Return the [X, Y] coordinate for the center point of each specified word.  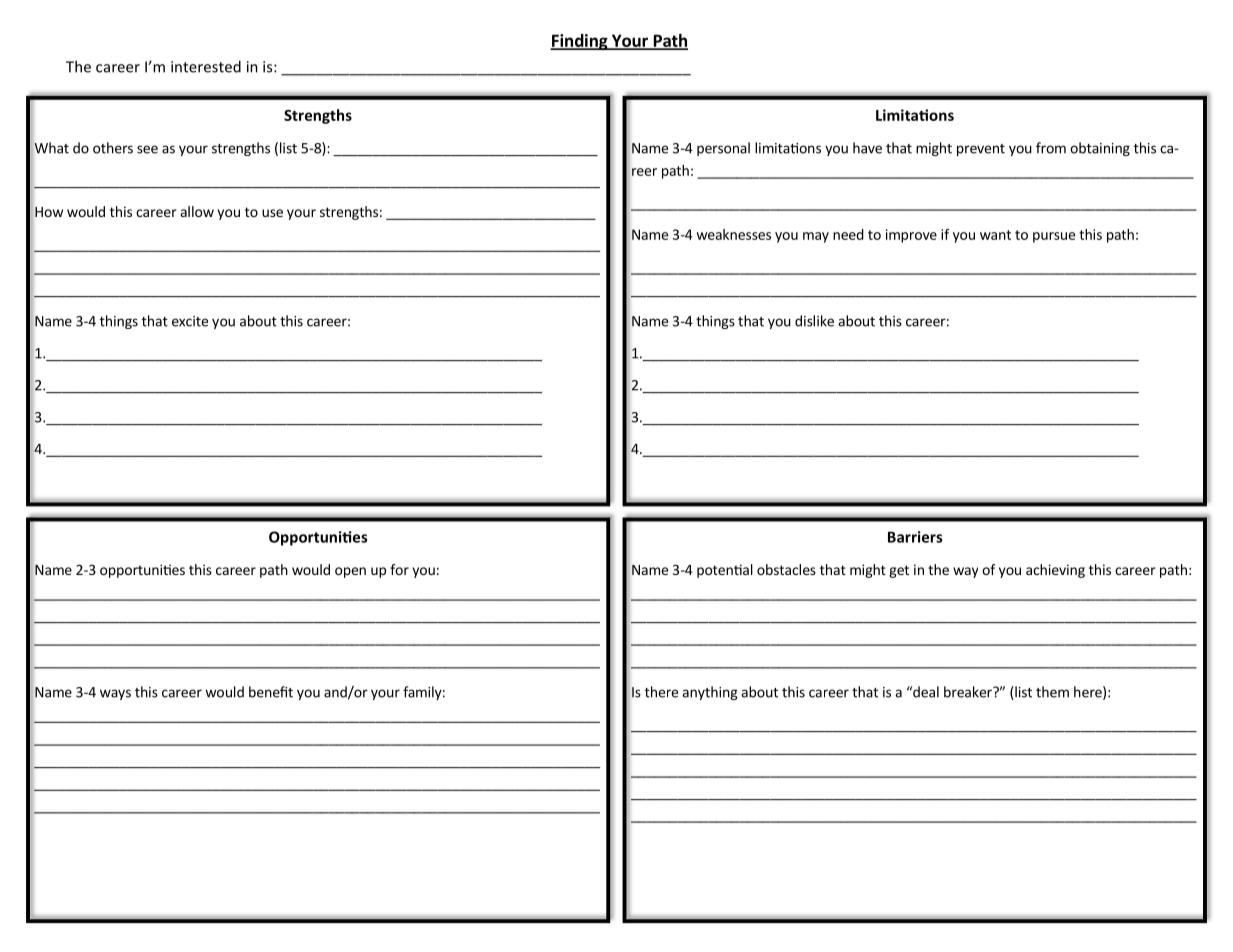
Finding [580, 42]
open [350, 572]
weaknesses [733, 234]
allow [197, 211]
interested [206, 66]
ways [115, 694]
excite [190, 321]
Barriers [915, 537]
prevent [981, 150]
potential [725, 571]
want [995, 235]
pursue [1054, 237]
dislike [814, 321]
